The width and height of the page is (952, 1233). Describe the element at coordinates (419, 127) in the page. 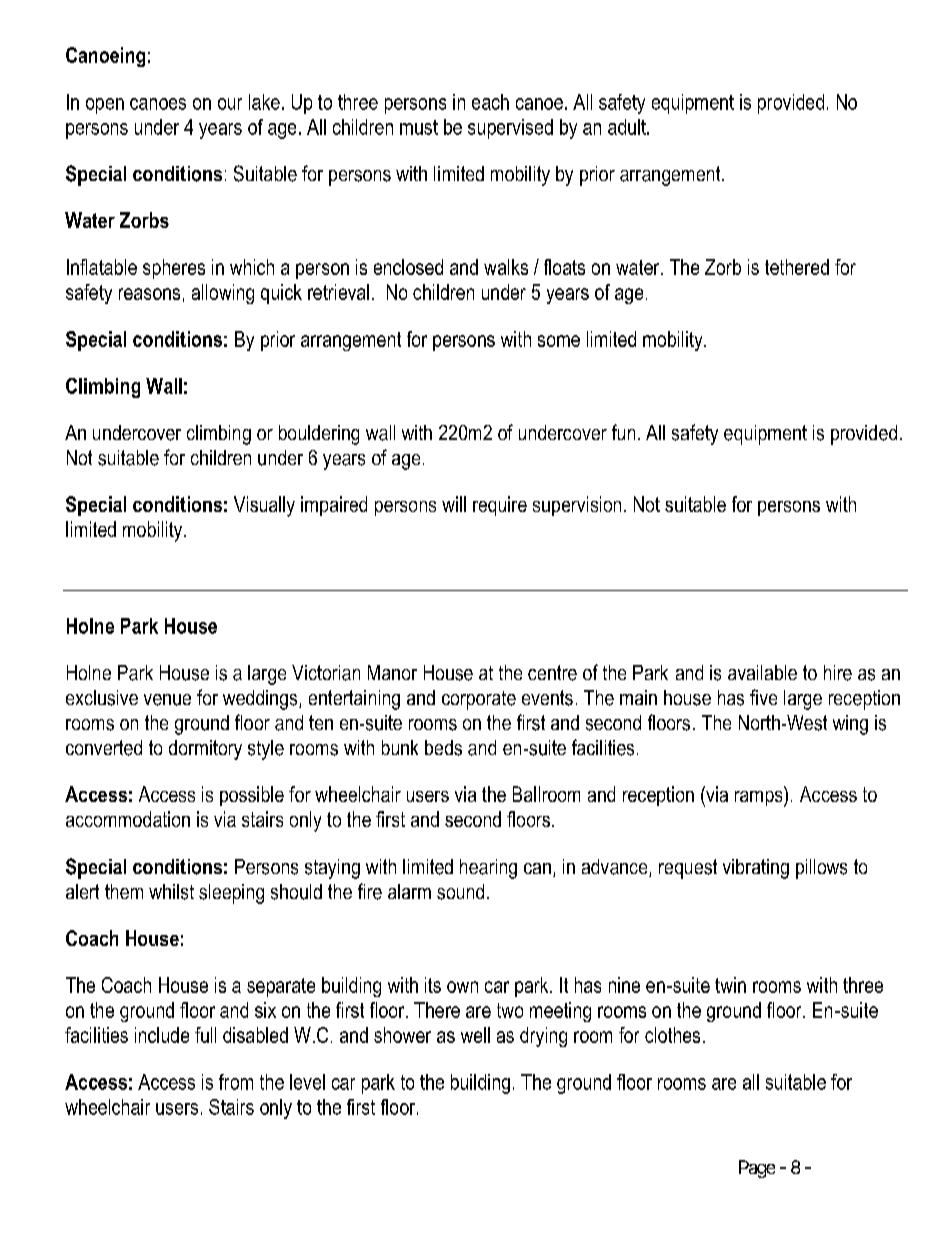

I see `must` at that location.
